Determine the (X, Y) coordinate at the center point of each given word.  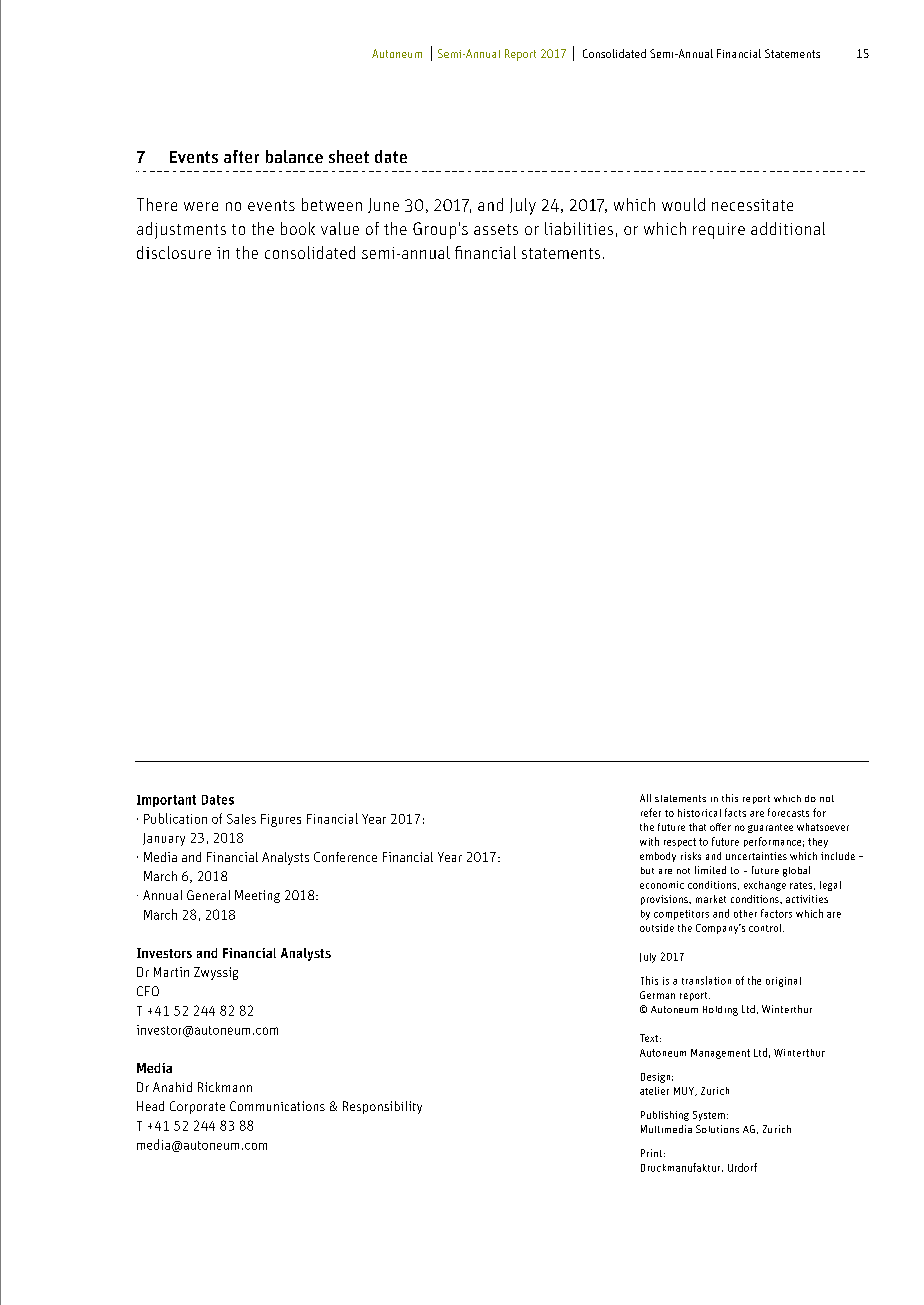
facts (735, 812)
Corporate (197, 1107)
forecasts (788, 812)
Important (166, 801)
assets (496, 229)
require (719, 231)
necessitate (752, 205)
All (645, 798)
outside (657, 928)
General (208, 895)
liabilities (579, 228)
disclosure (174, 252)
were (201, 206)
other (745, 914)
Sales (241, 819)
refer (651, 812)
